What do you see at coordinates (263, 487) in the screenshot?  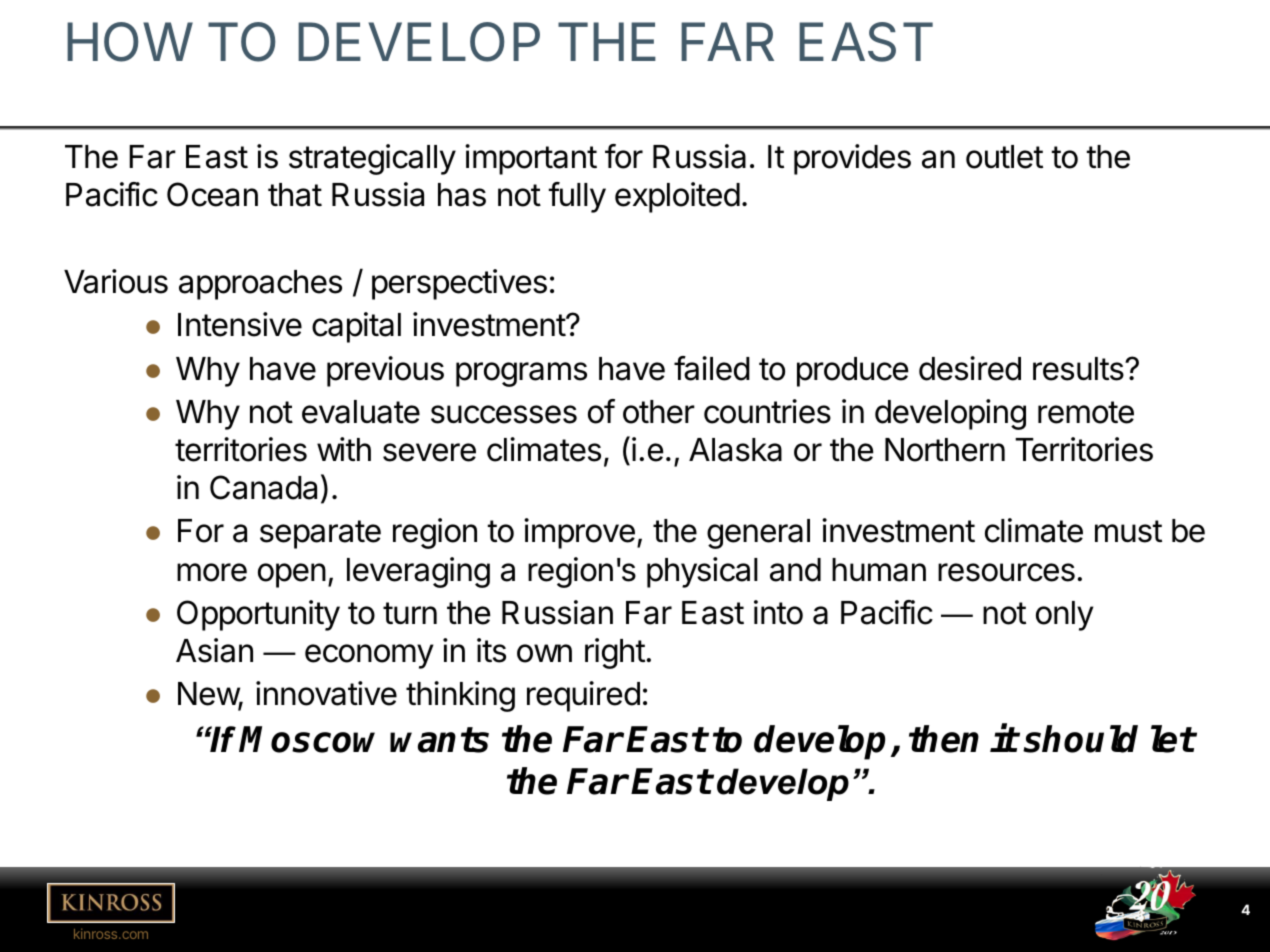 I see `Canada` at bounding box center [263, 487].
